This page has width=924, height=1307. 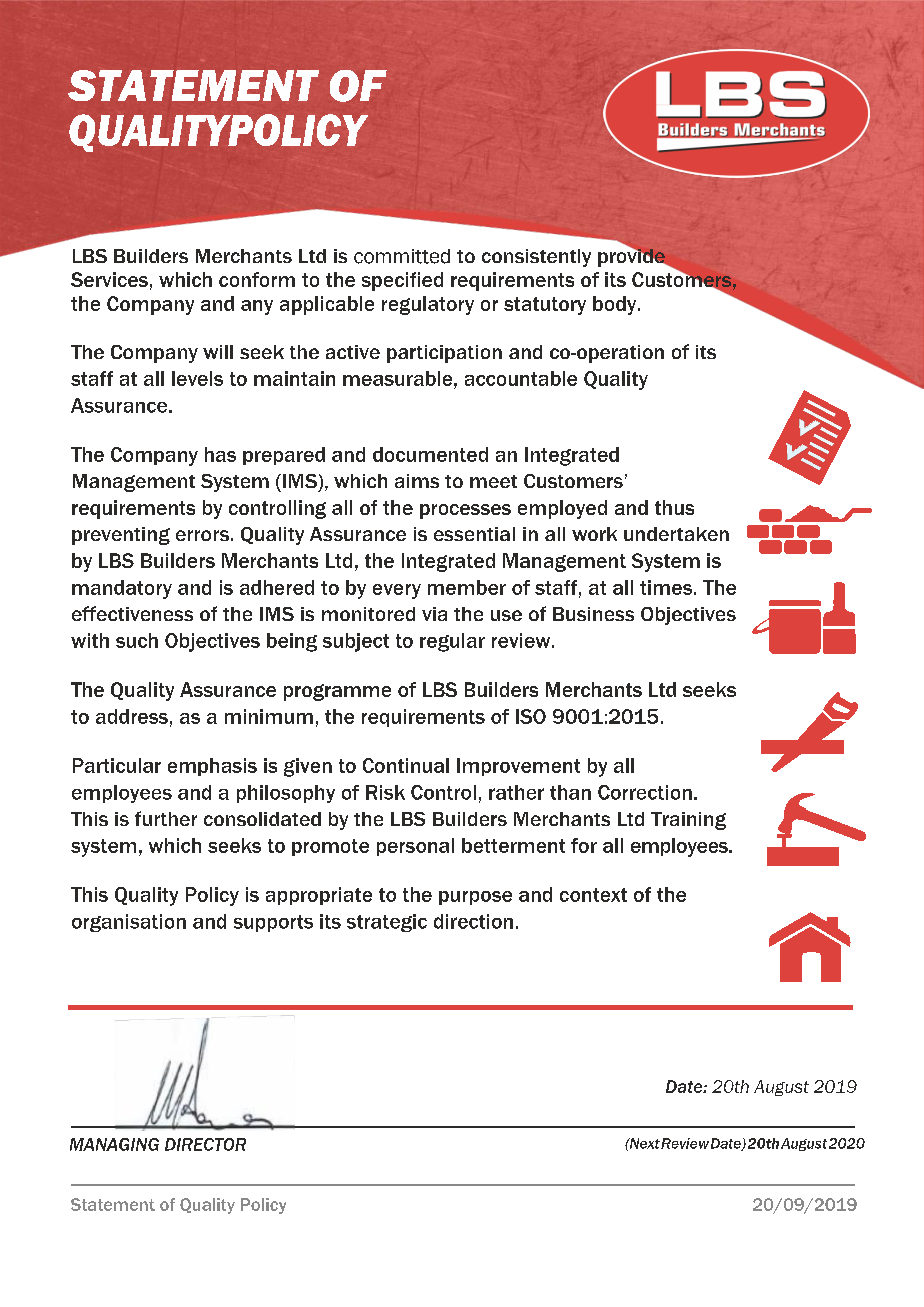 What do you see at coordinates (337, 692) in the page?
I see `programme` at bounding box center [337, 692].
